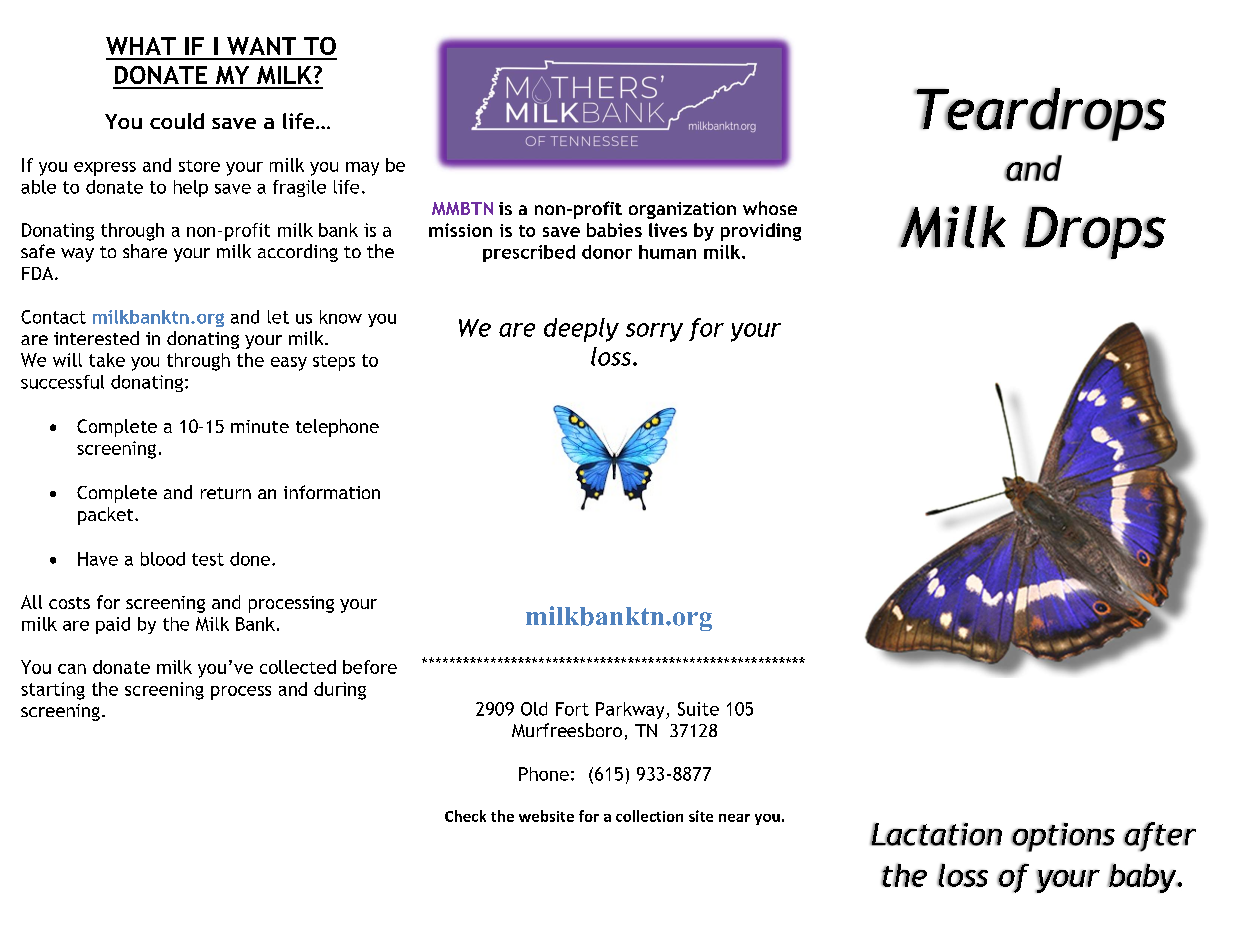 Image resolution: width=1233 pixels, height=952 pixels. I want to click on information, so click(332, 492).
